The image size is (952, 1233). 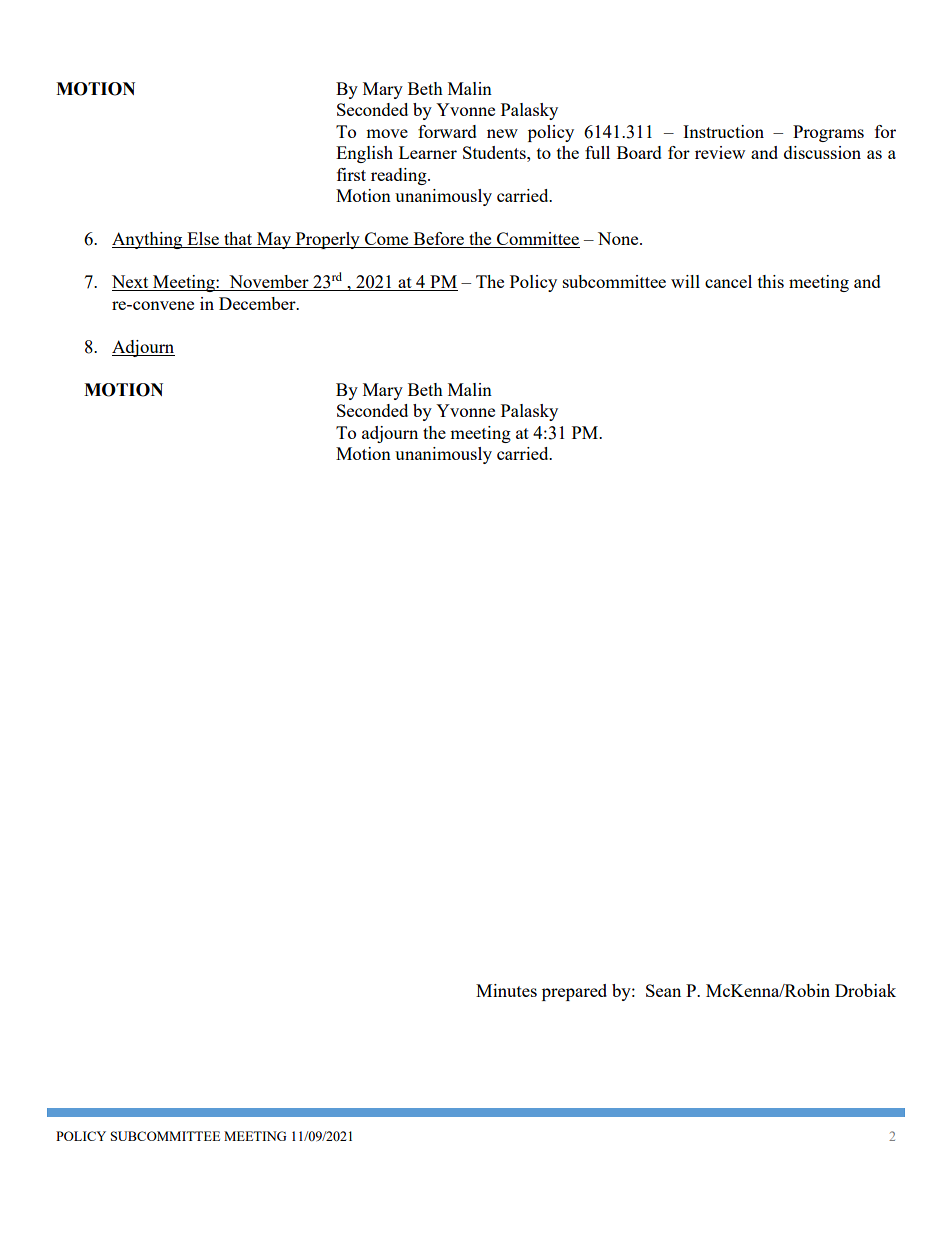 I want to click on Sean, so click(x=663, y=990).
